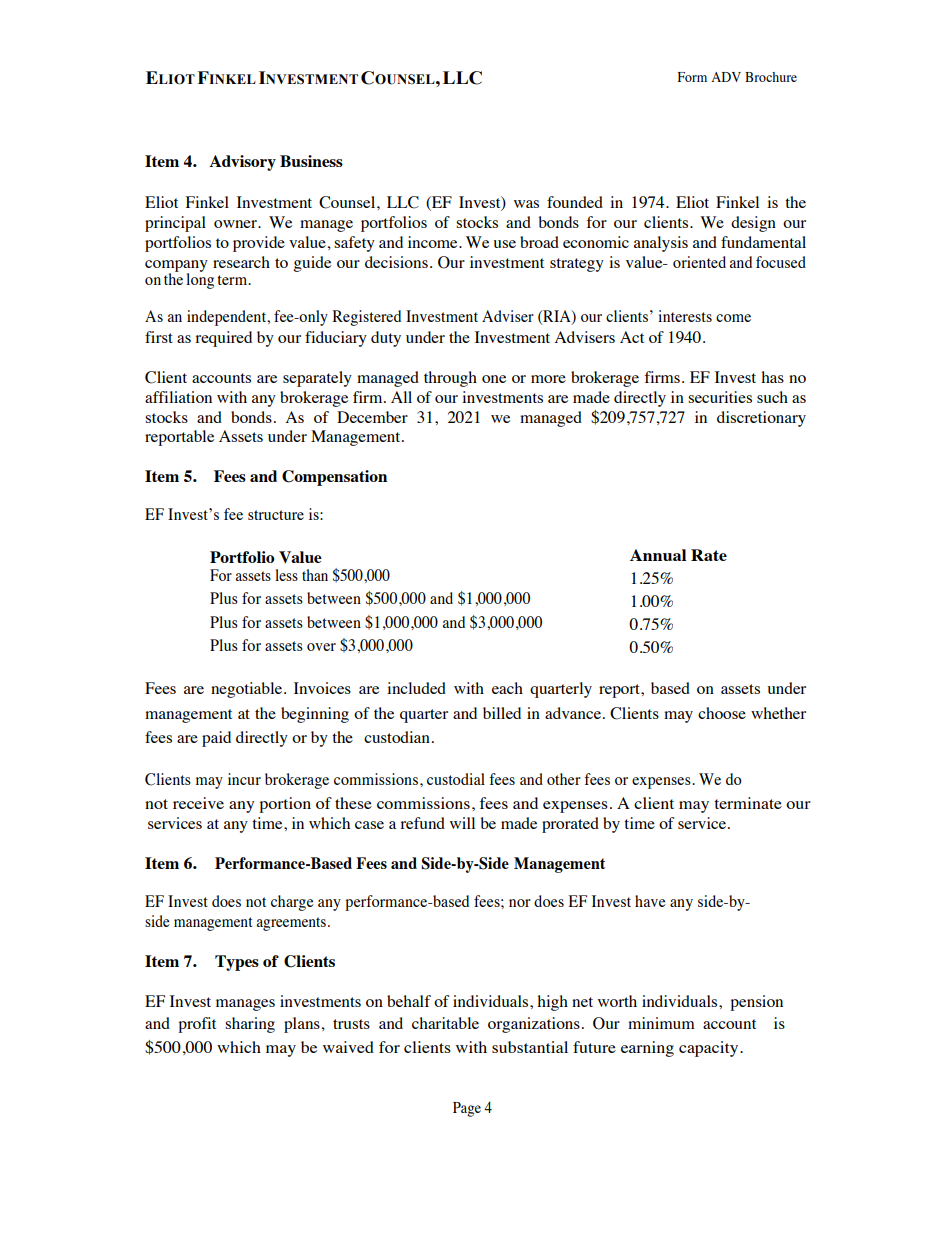 This document has width=952, height=1233. What do you see at coordinates (710, 1049) in the document?
I see `capacity` at bounding box center [710, 1049].
